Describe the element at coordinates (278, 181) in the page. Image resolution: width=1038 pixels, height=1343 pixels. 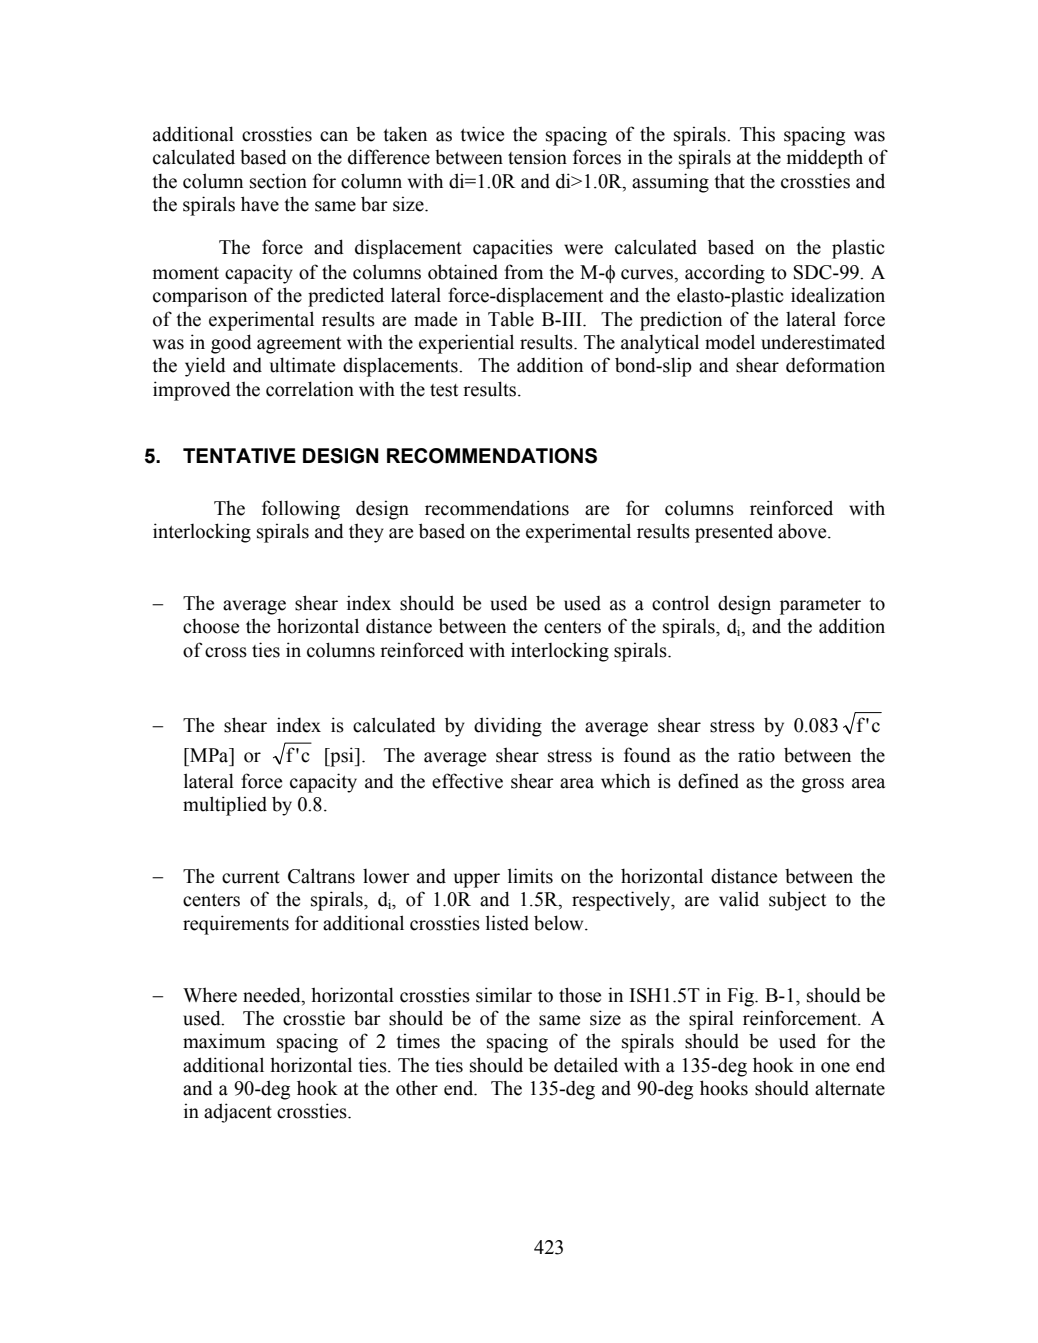
I see `section` at that location.
